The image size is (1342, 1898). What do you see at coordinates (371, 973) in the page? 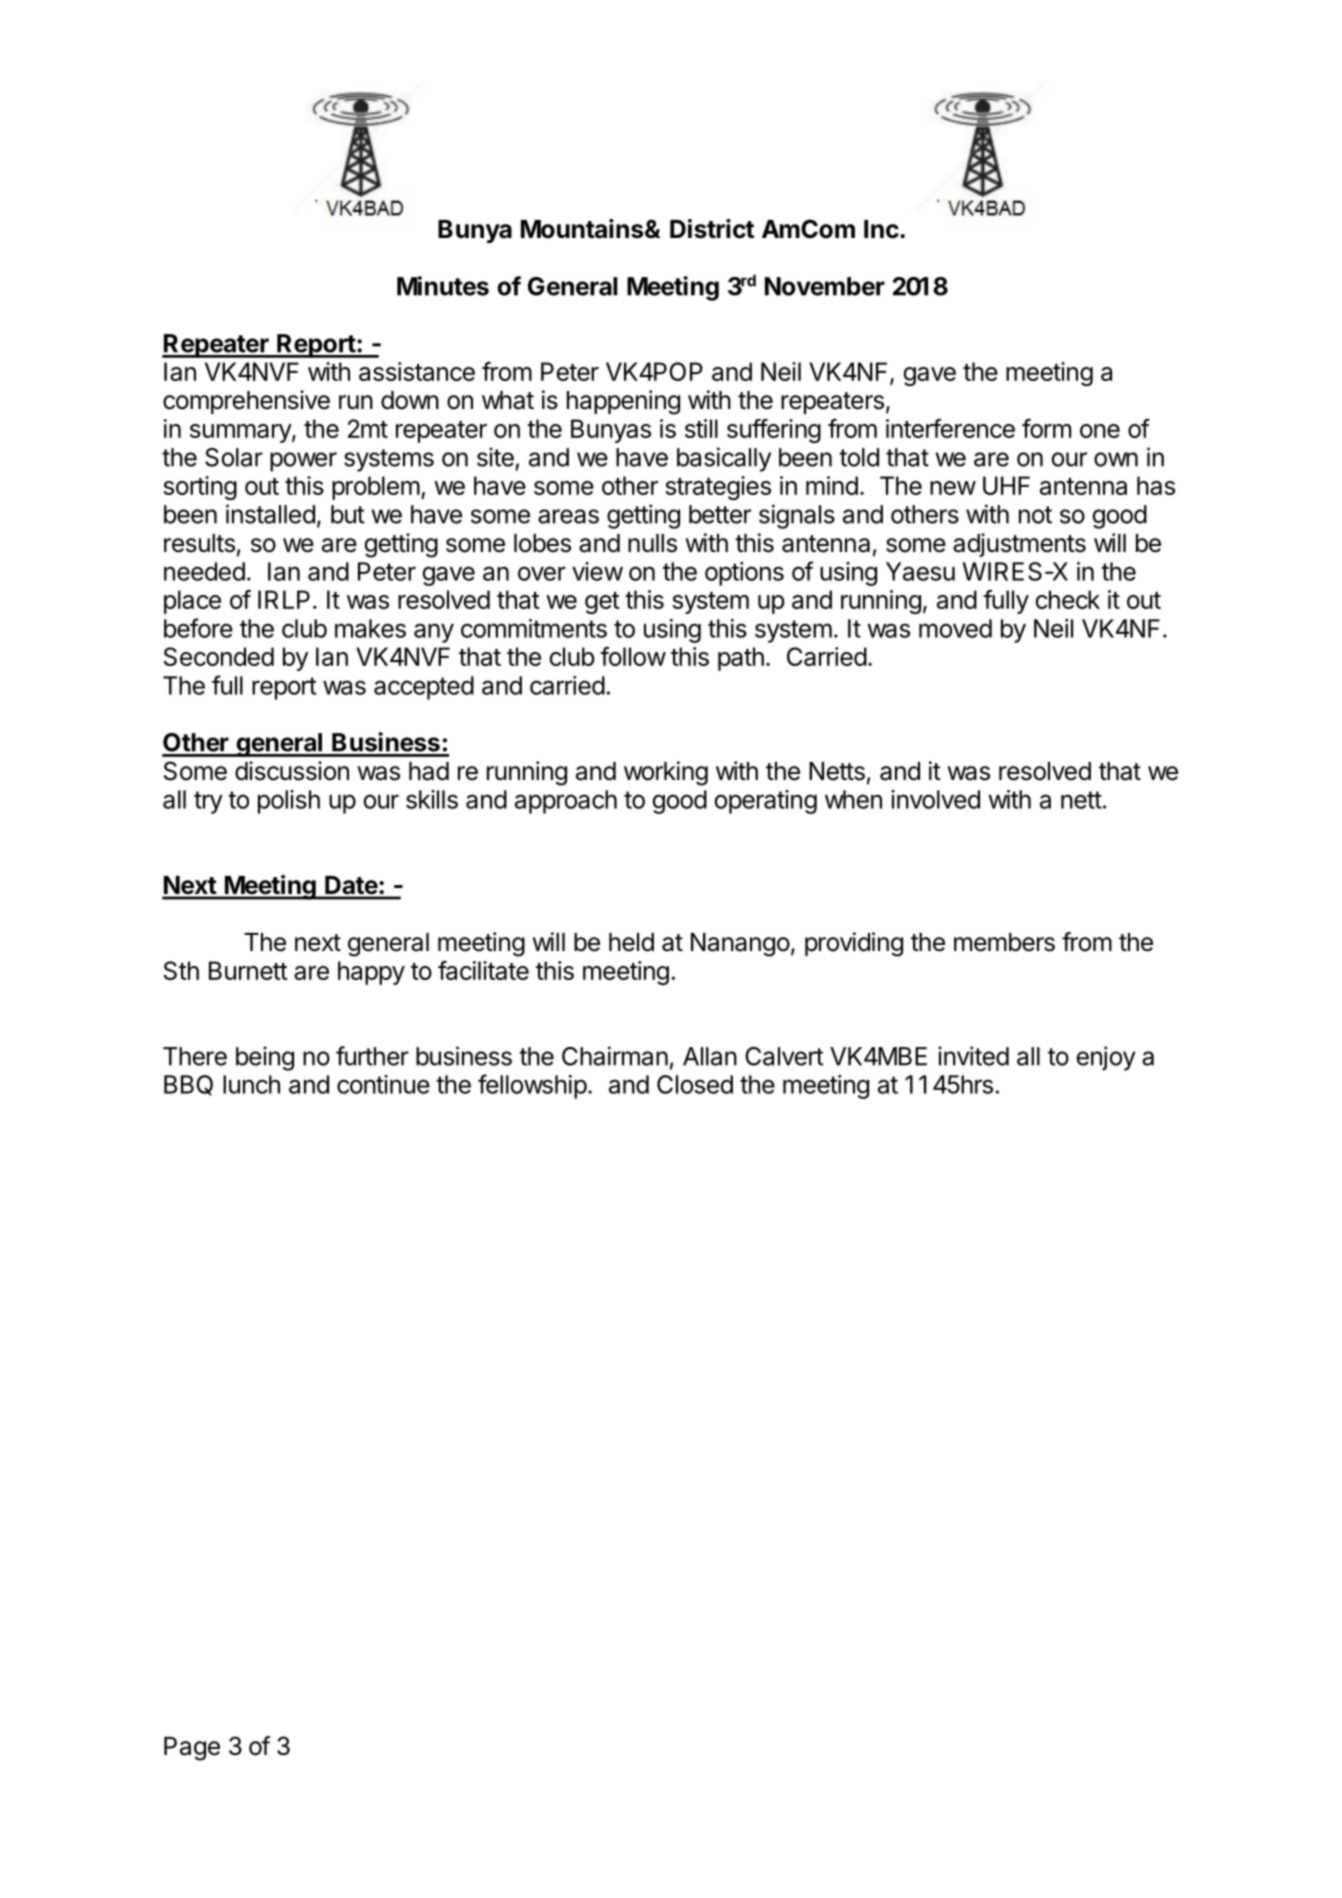
I see `happy` at bounding box center [371, 973].
